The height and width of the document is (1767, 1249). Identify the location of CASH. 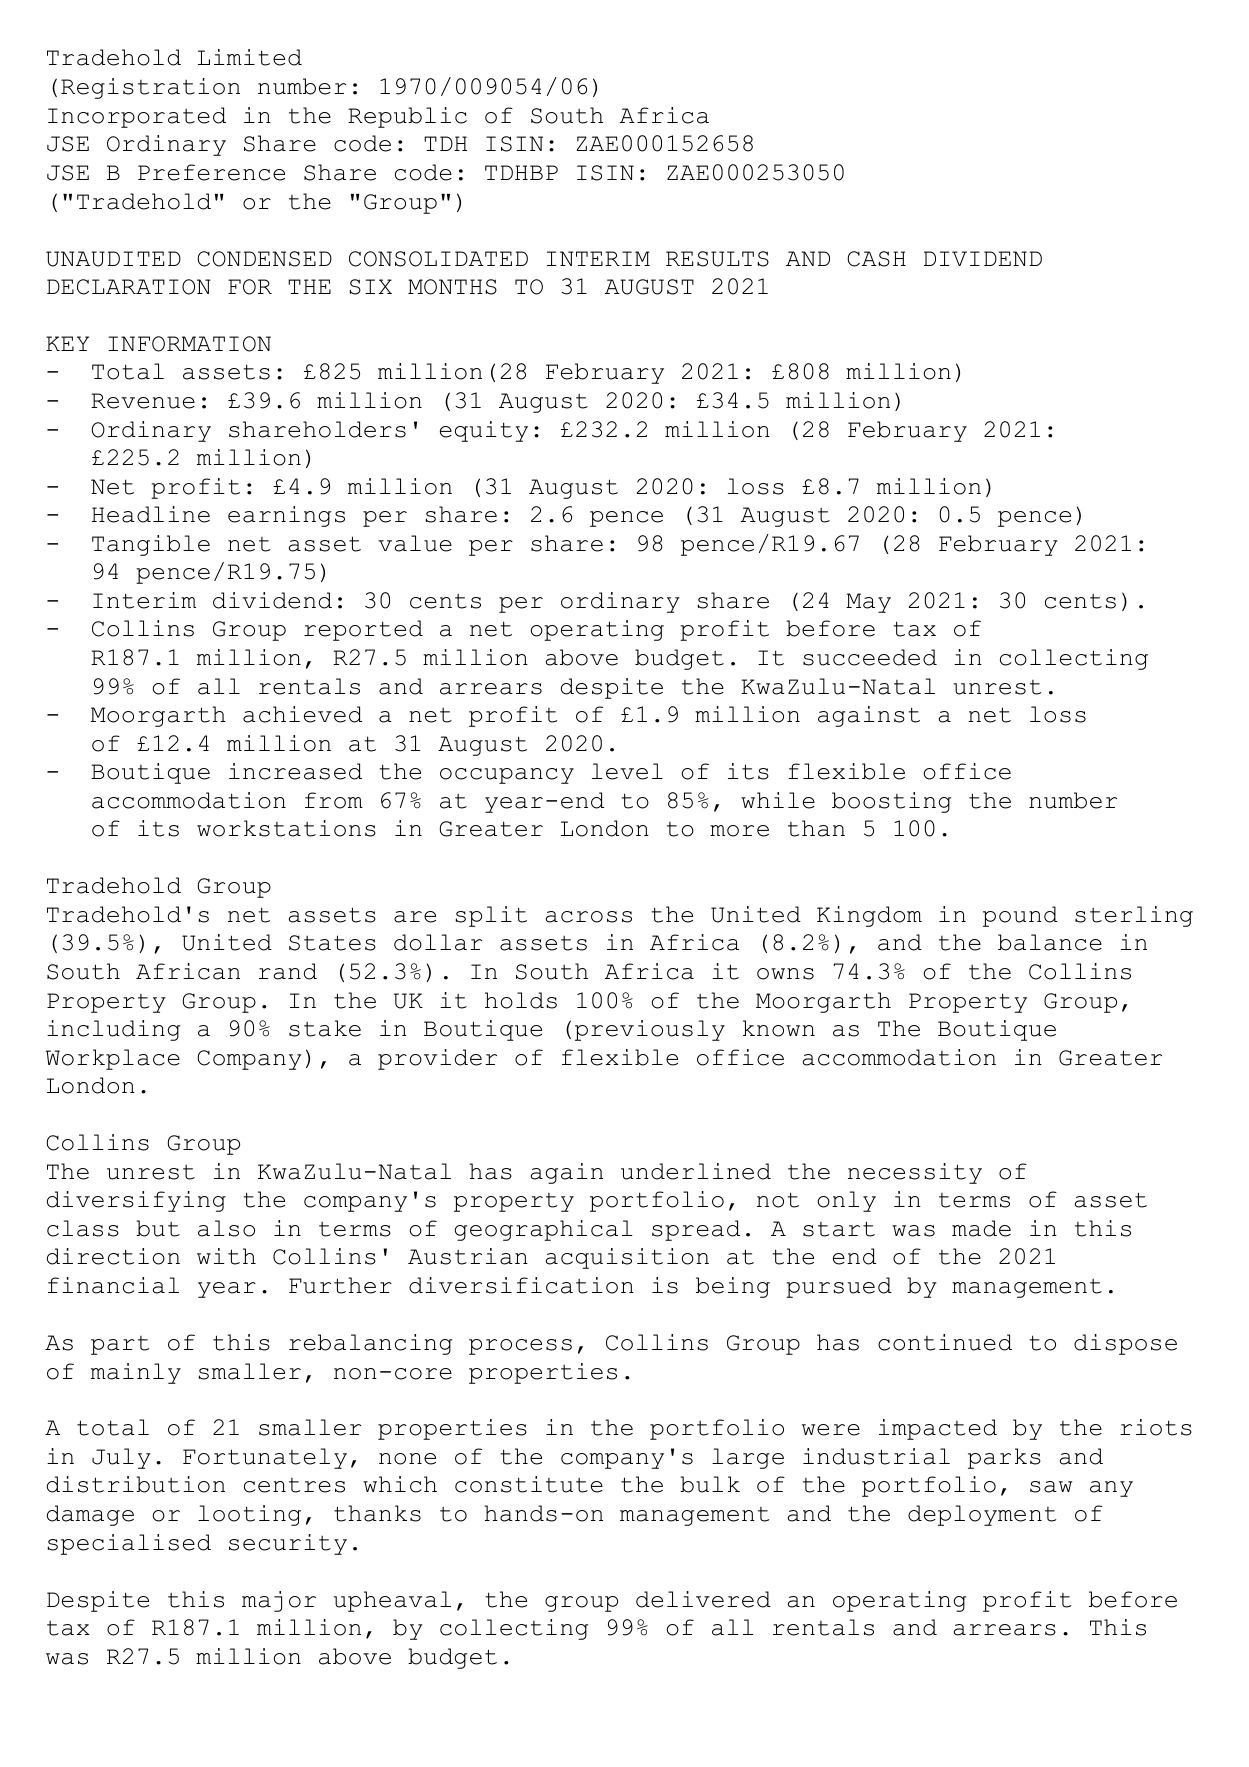
(877, 259).
